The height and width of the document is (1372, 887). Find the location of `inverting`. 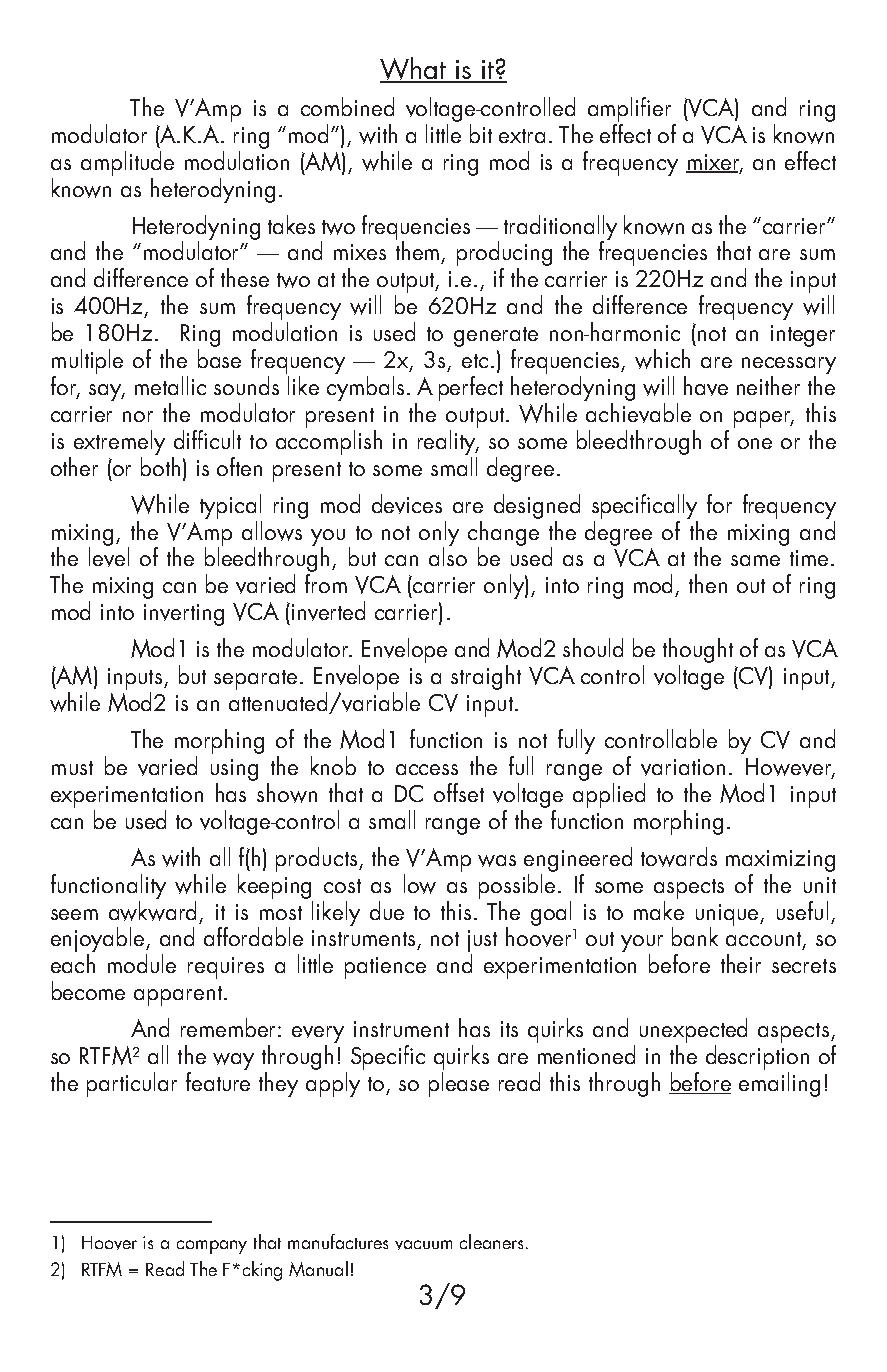

inverting is located at coordinates (184, 615).
